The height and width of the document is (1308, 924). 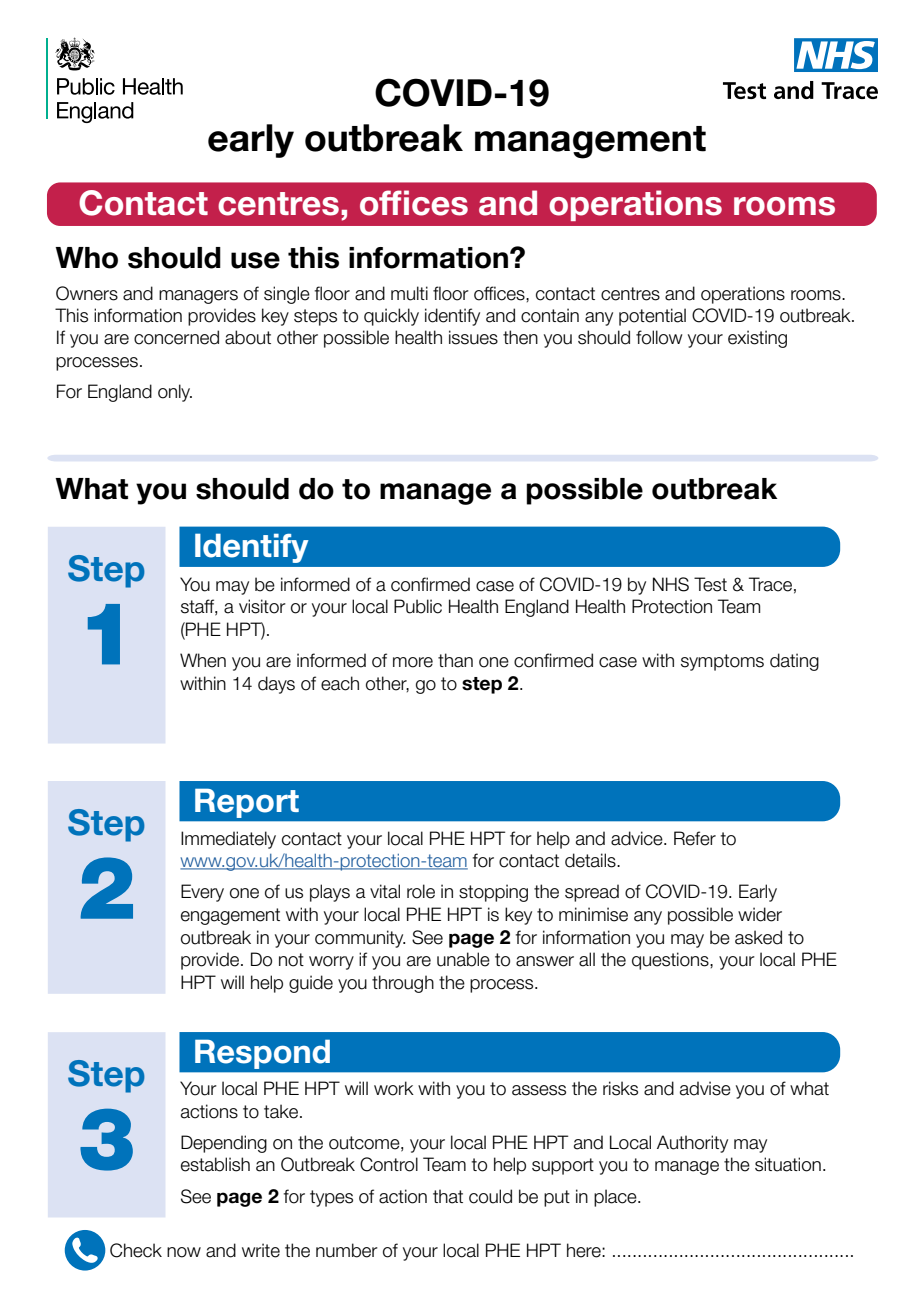 I want to click on role, so click(x=421, y=891).
